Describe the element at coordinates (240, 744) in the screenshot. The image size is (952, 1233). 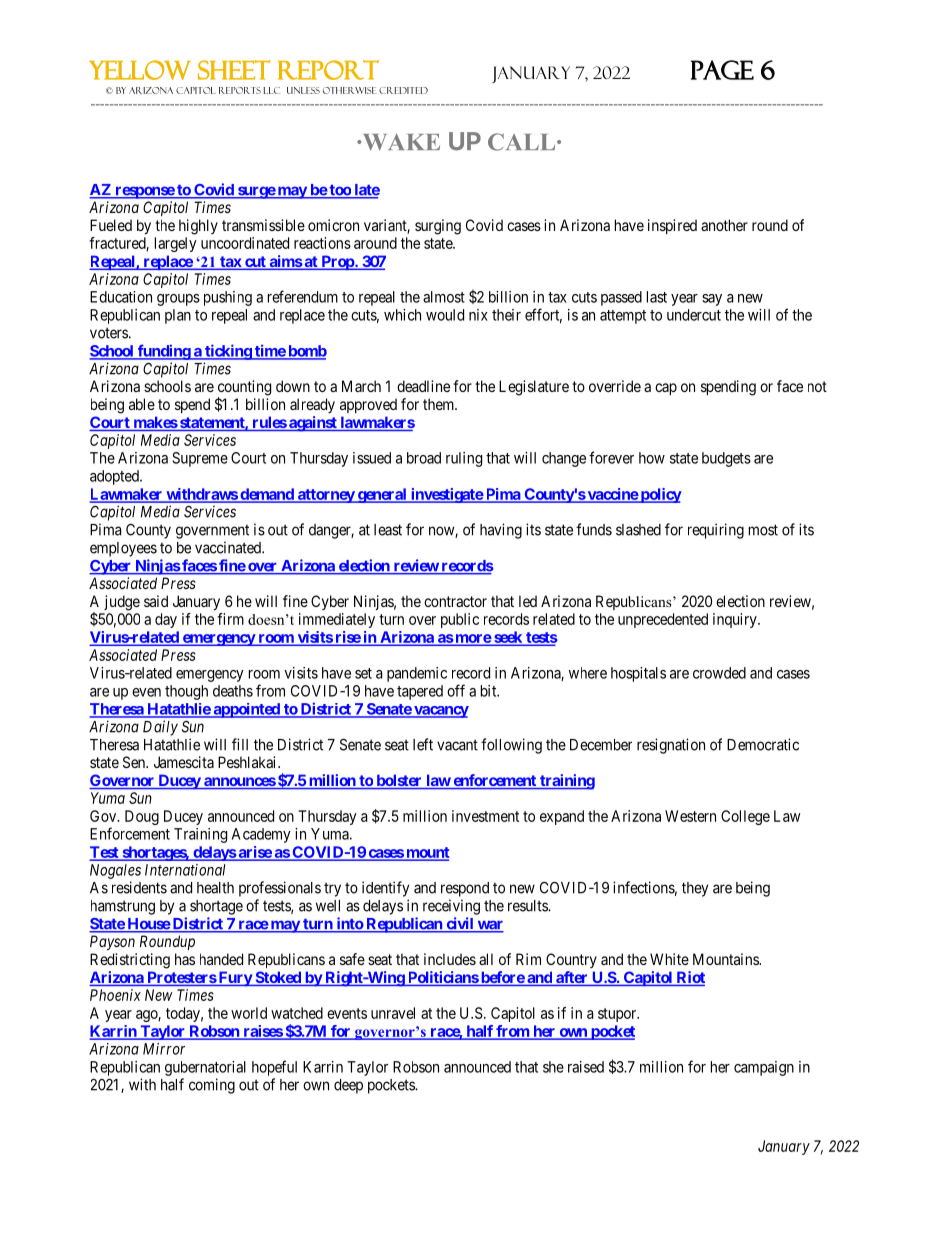
I see `fill` at that location.
